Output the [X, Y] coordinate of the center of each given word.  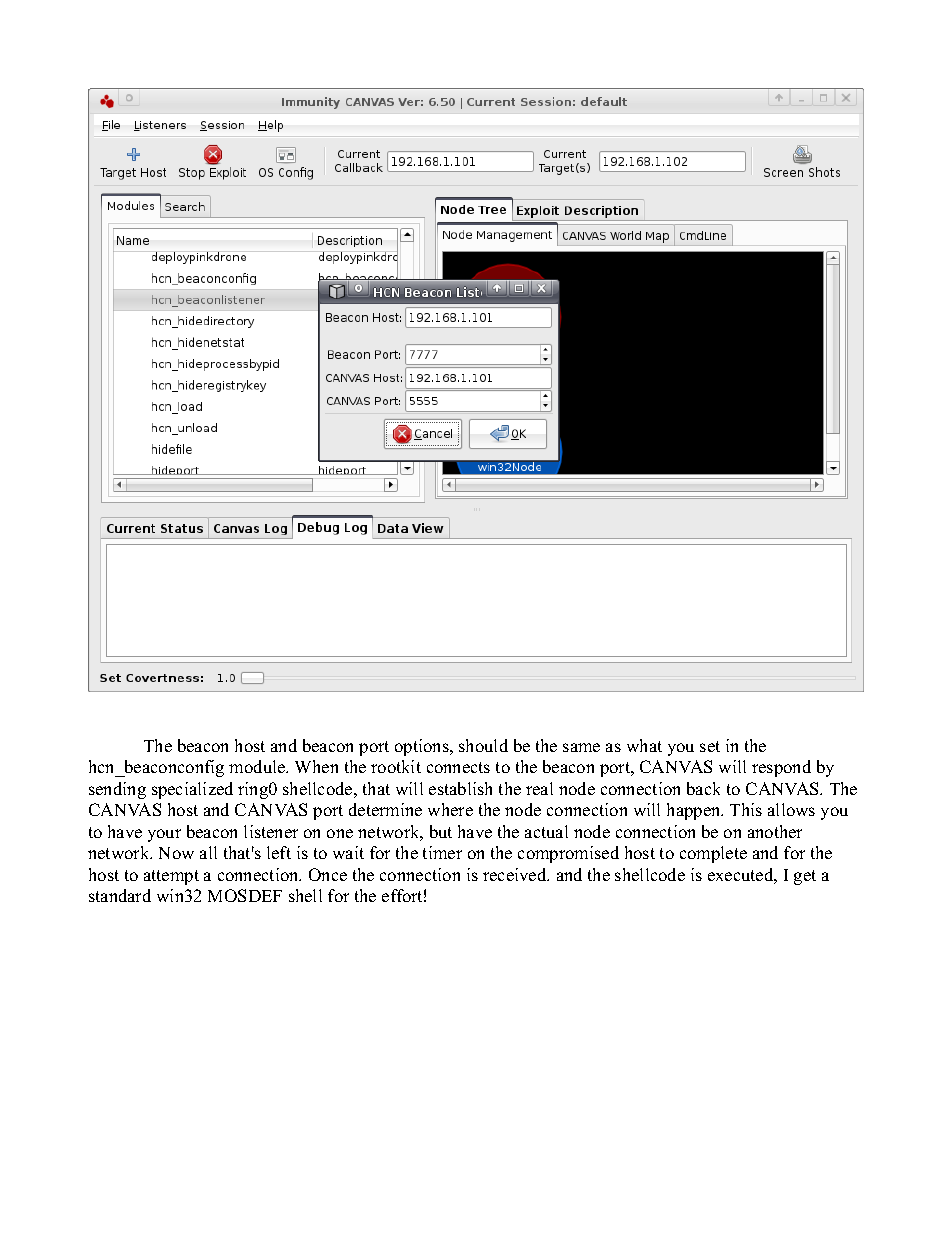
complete [713, 854]
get [805, 877]
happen [695, 811]
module [258, 766]
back [703, 788]
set [710, 746]
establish [460, 788]
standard [120, 895]
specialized [192, 790]
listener [271, 831]
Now [176, 853]
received [516, 874]
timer [442, 852]
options [423, 747]
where [450, 809]
